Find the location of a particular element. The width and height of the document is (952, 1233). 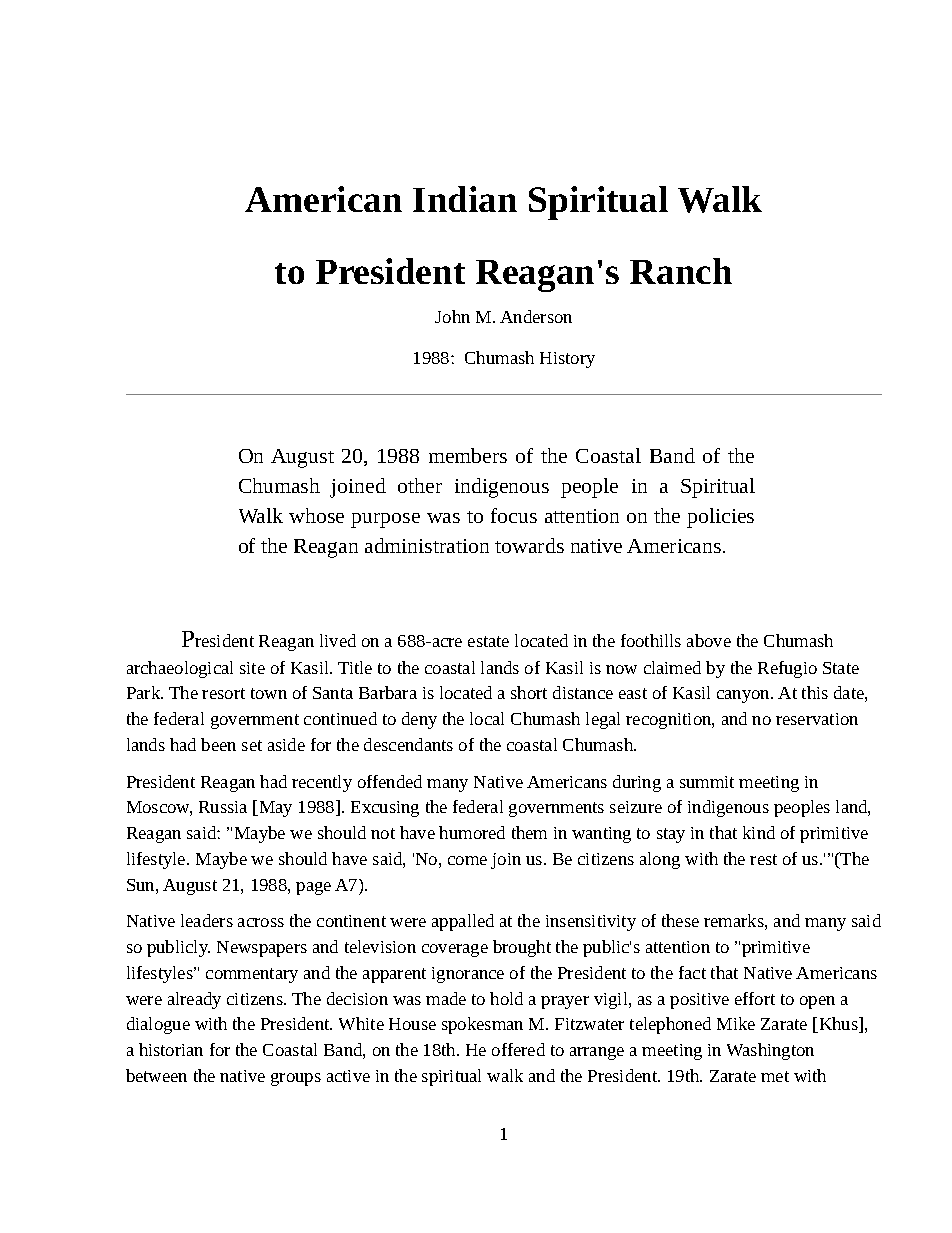

whose is located at coordinates (316, 515).
